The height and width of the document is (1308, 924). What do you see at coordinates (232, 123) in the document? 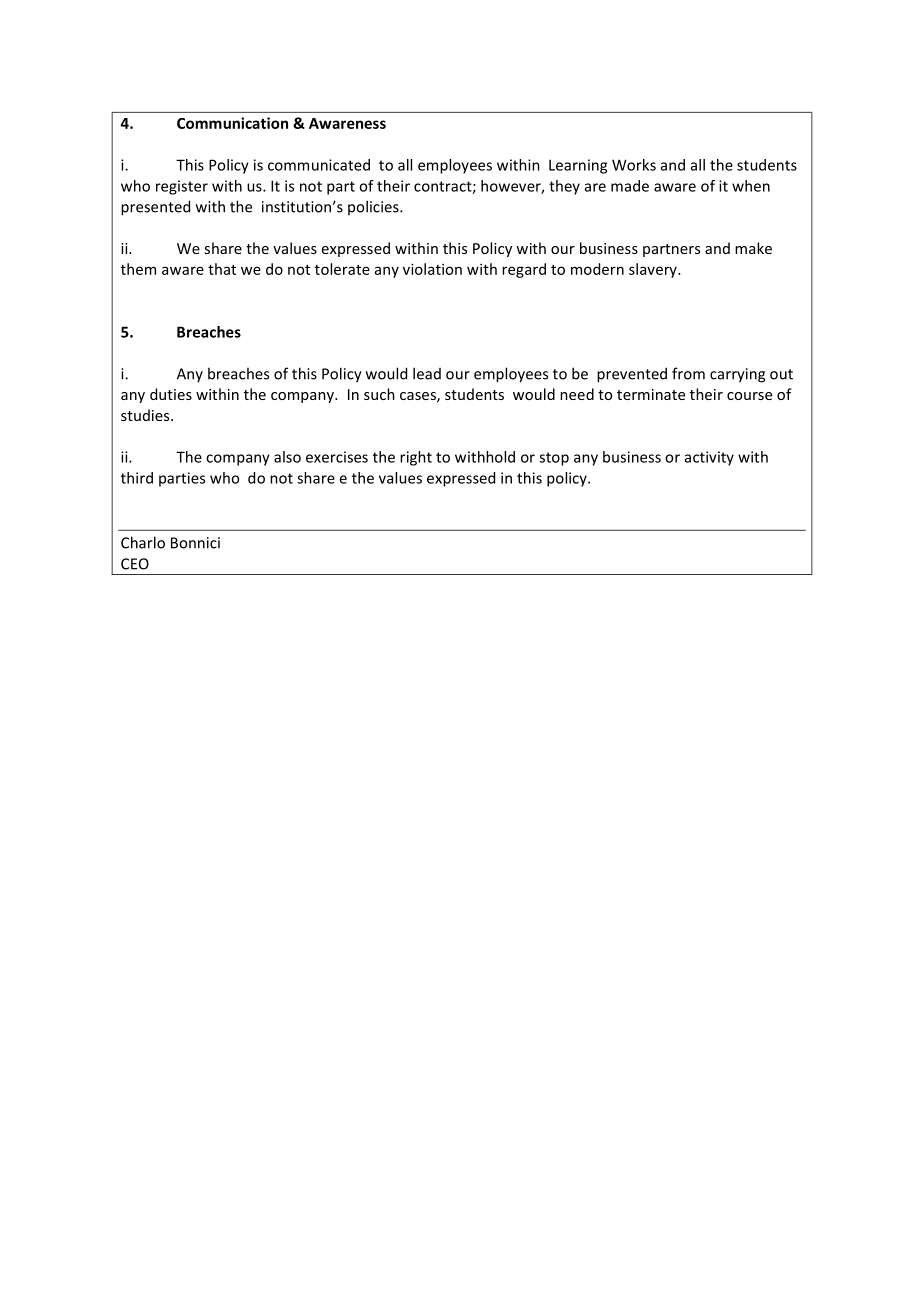
I see `Communication` at bounding box center [232, 123].
